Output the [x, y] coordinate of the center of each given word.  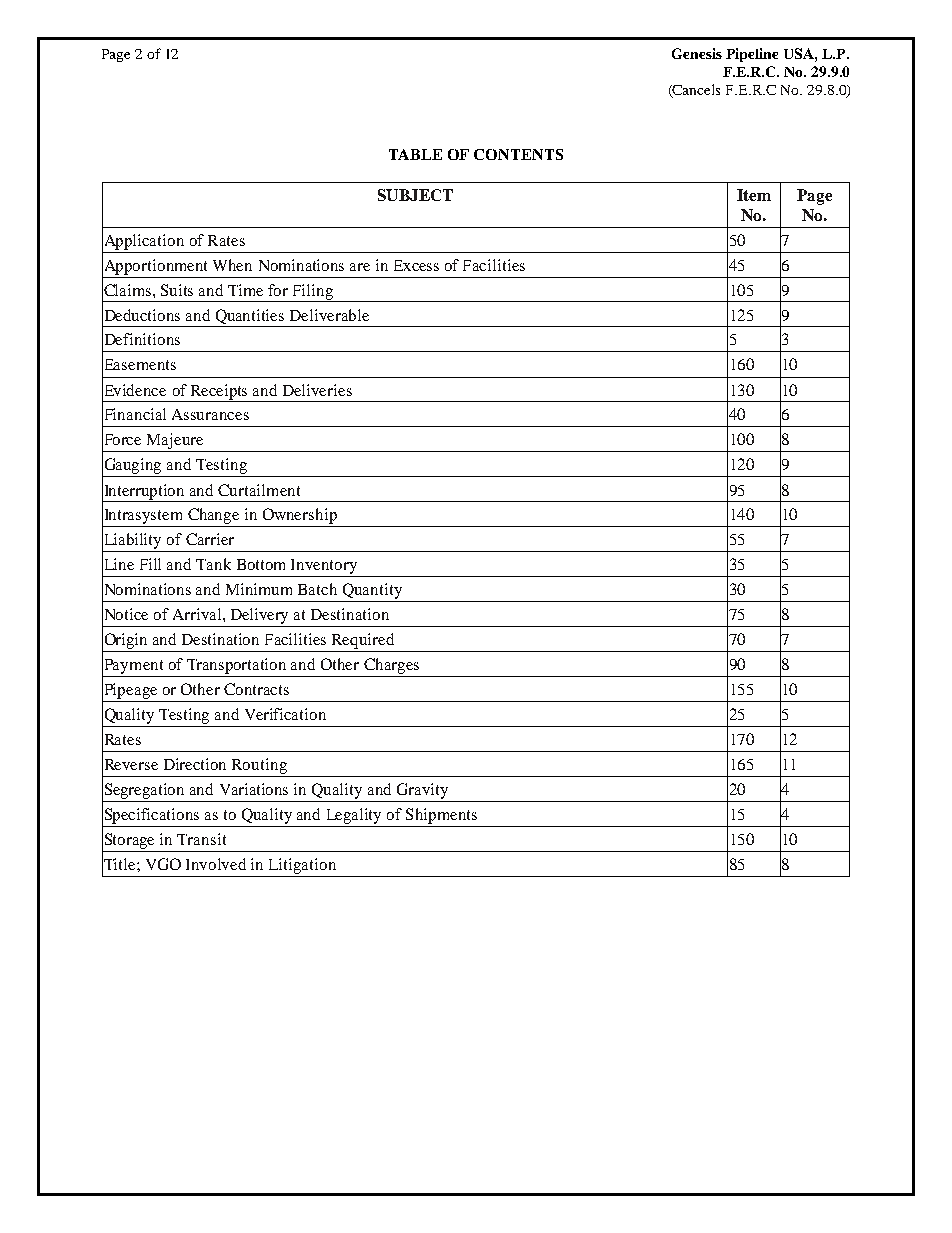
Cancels [695, 91]
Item [754, 195]
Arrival [198, 614]
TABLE [415, 154]
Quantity [372, 592]
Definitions [141, 339]
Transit [201, 839]
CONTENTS [518, 154]
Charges [392, 667]
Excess [416, 265]
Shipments [441, 816]
